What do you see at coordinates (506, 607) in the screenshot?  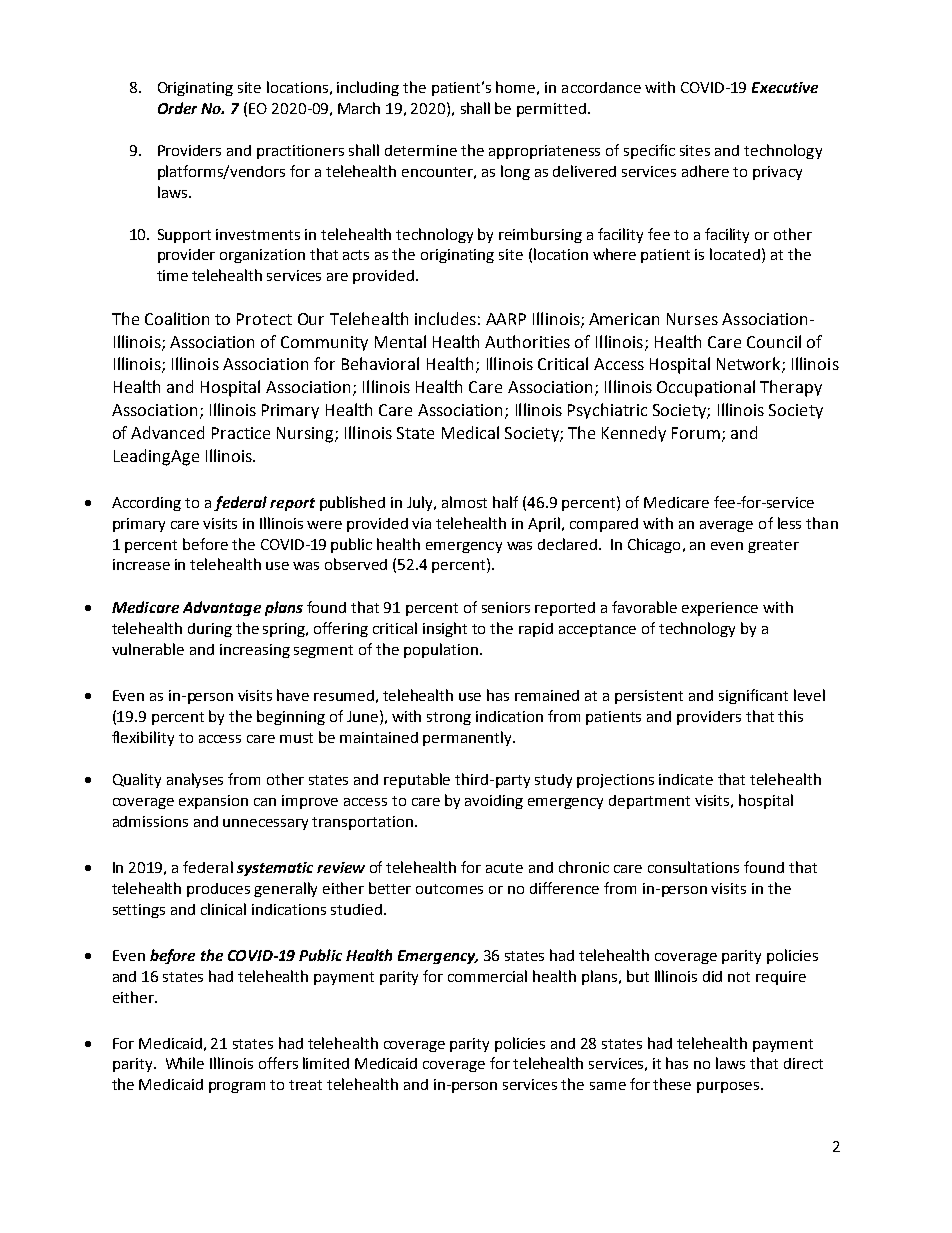 I see `seniors` at bounding box center [506, 607].
